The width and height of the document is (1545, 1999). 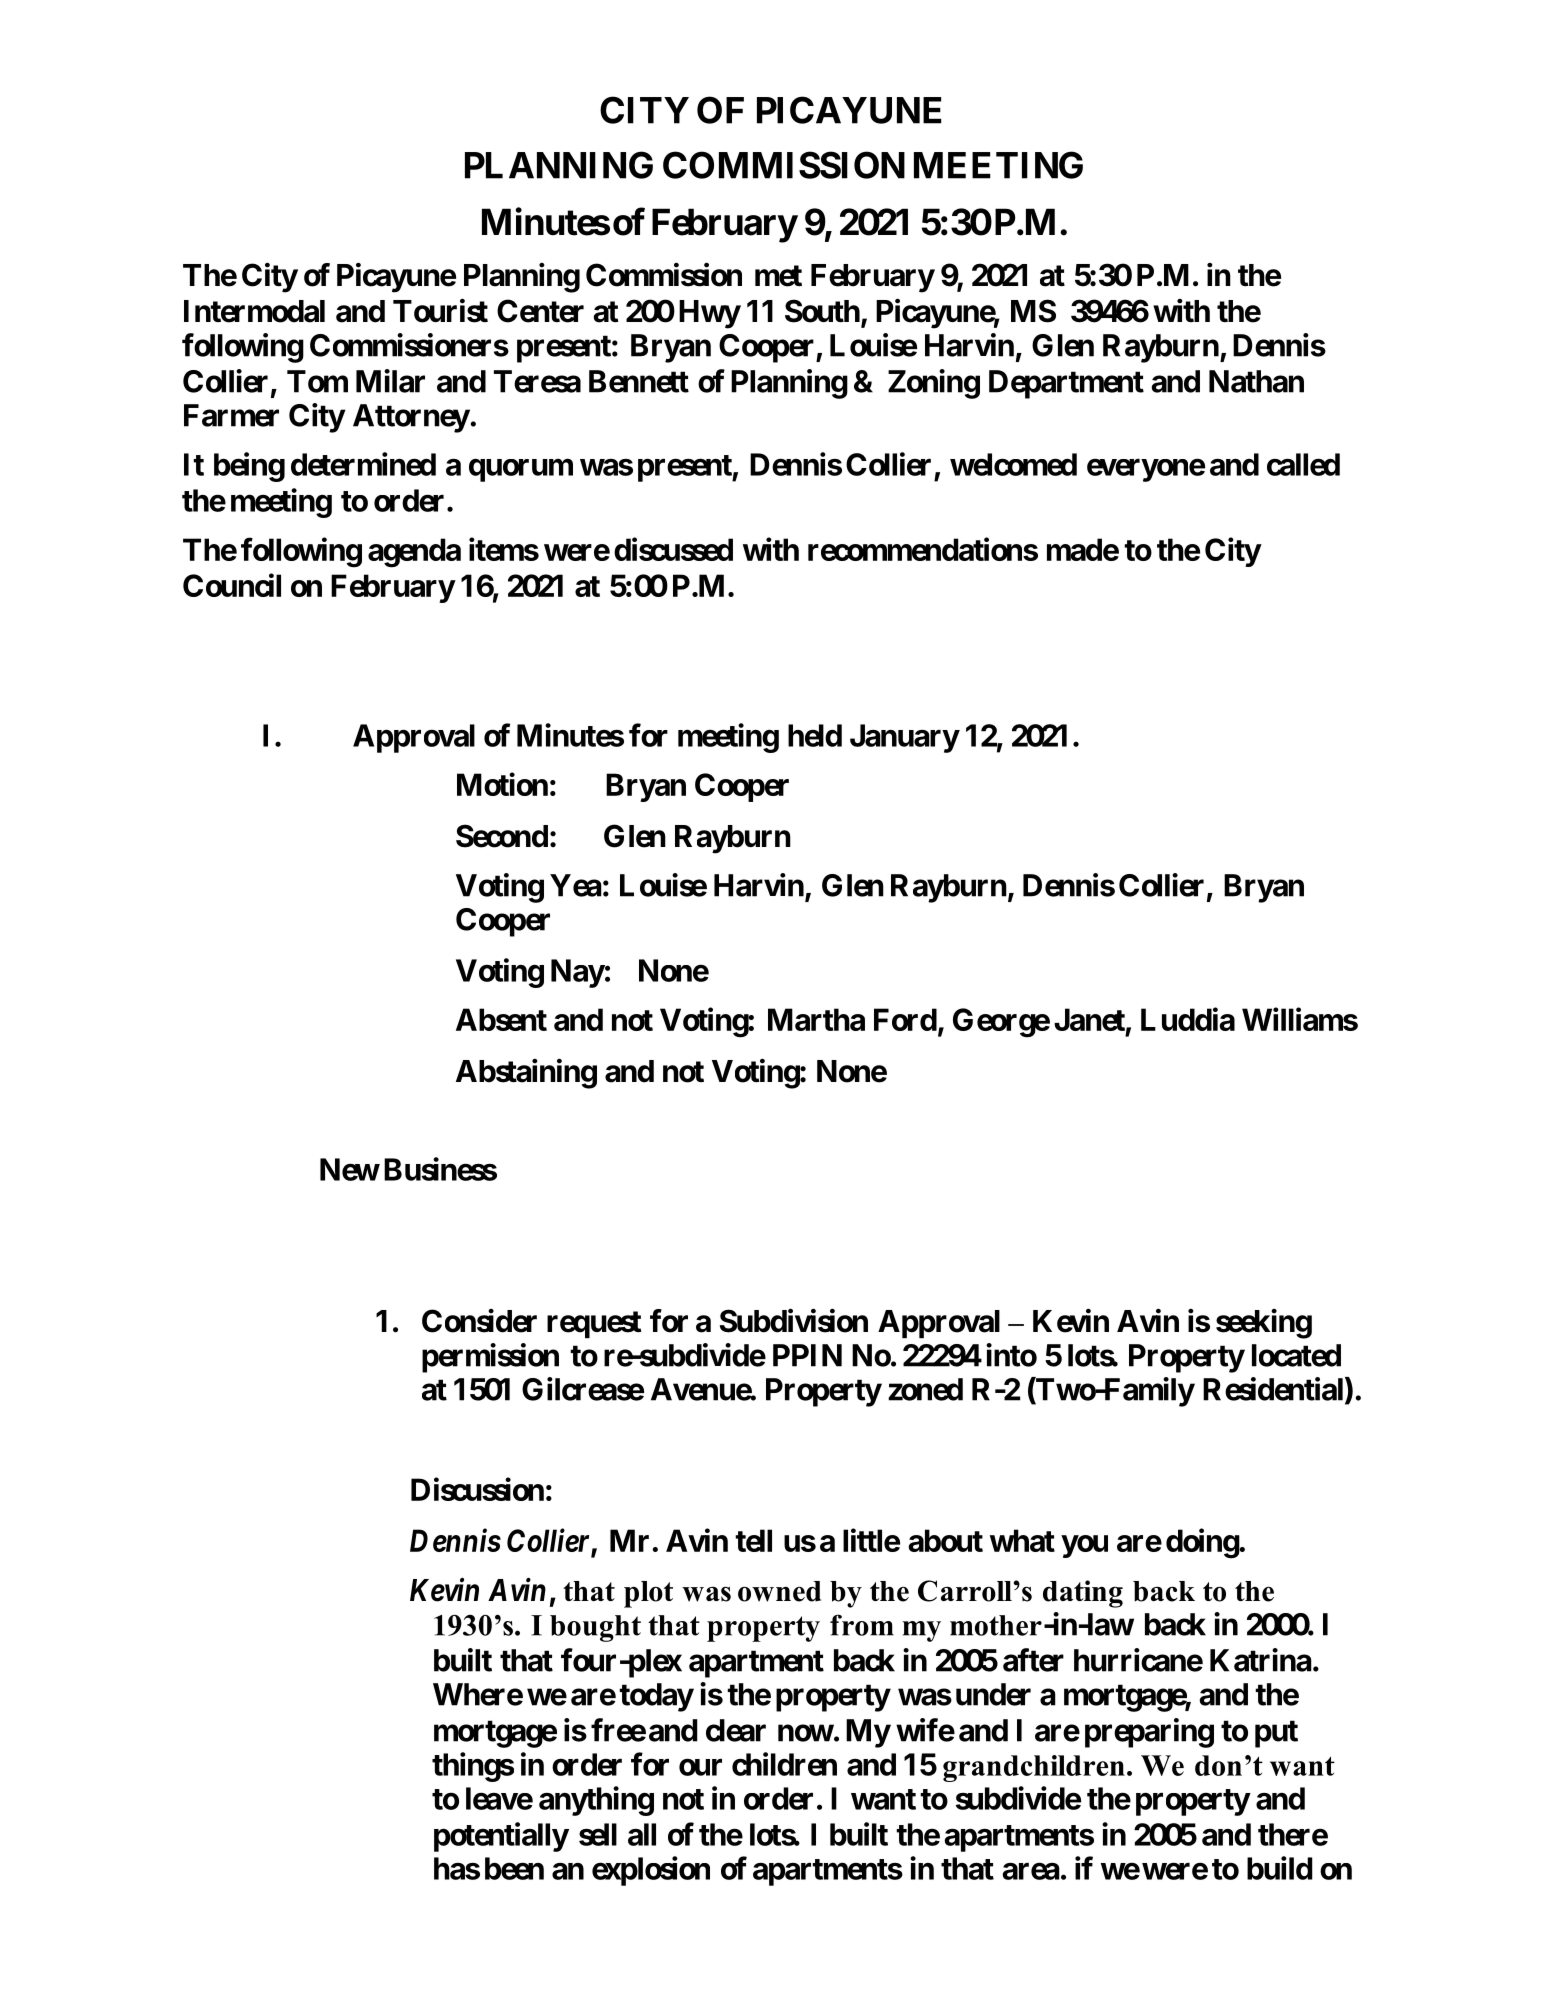 What do you see at coordinates (514, 1868) in the document?
I see `been` at bounding box center [514, 1868].
